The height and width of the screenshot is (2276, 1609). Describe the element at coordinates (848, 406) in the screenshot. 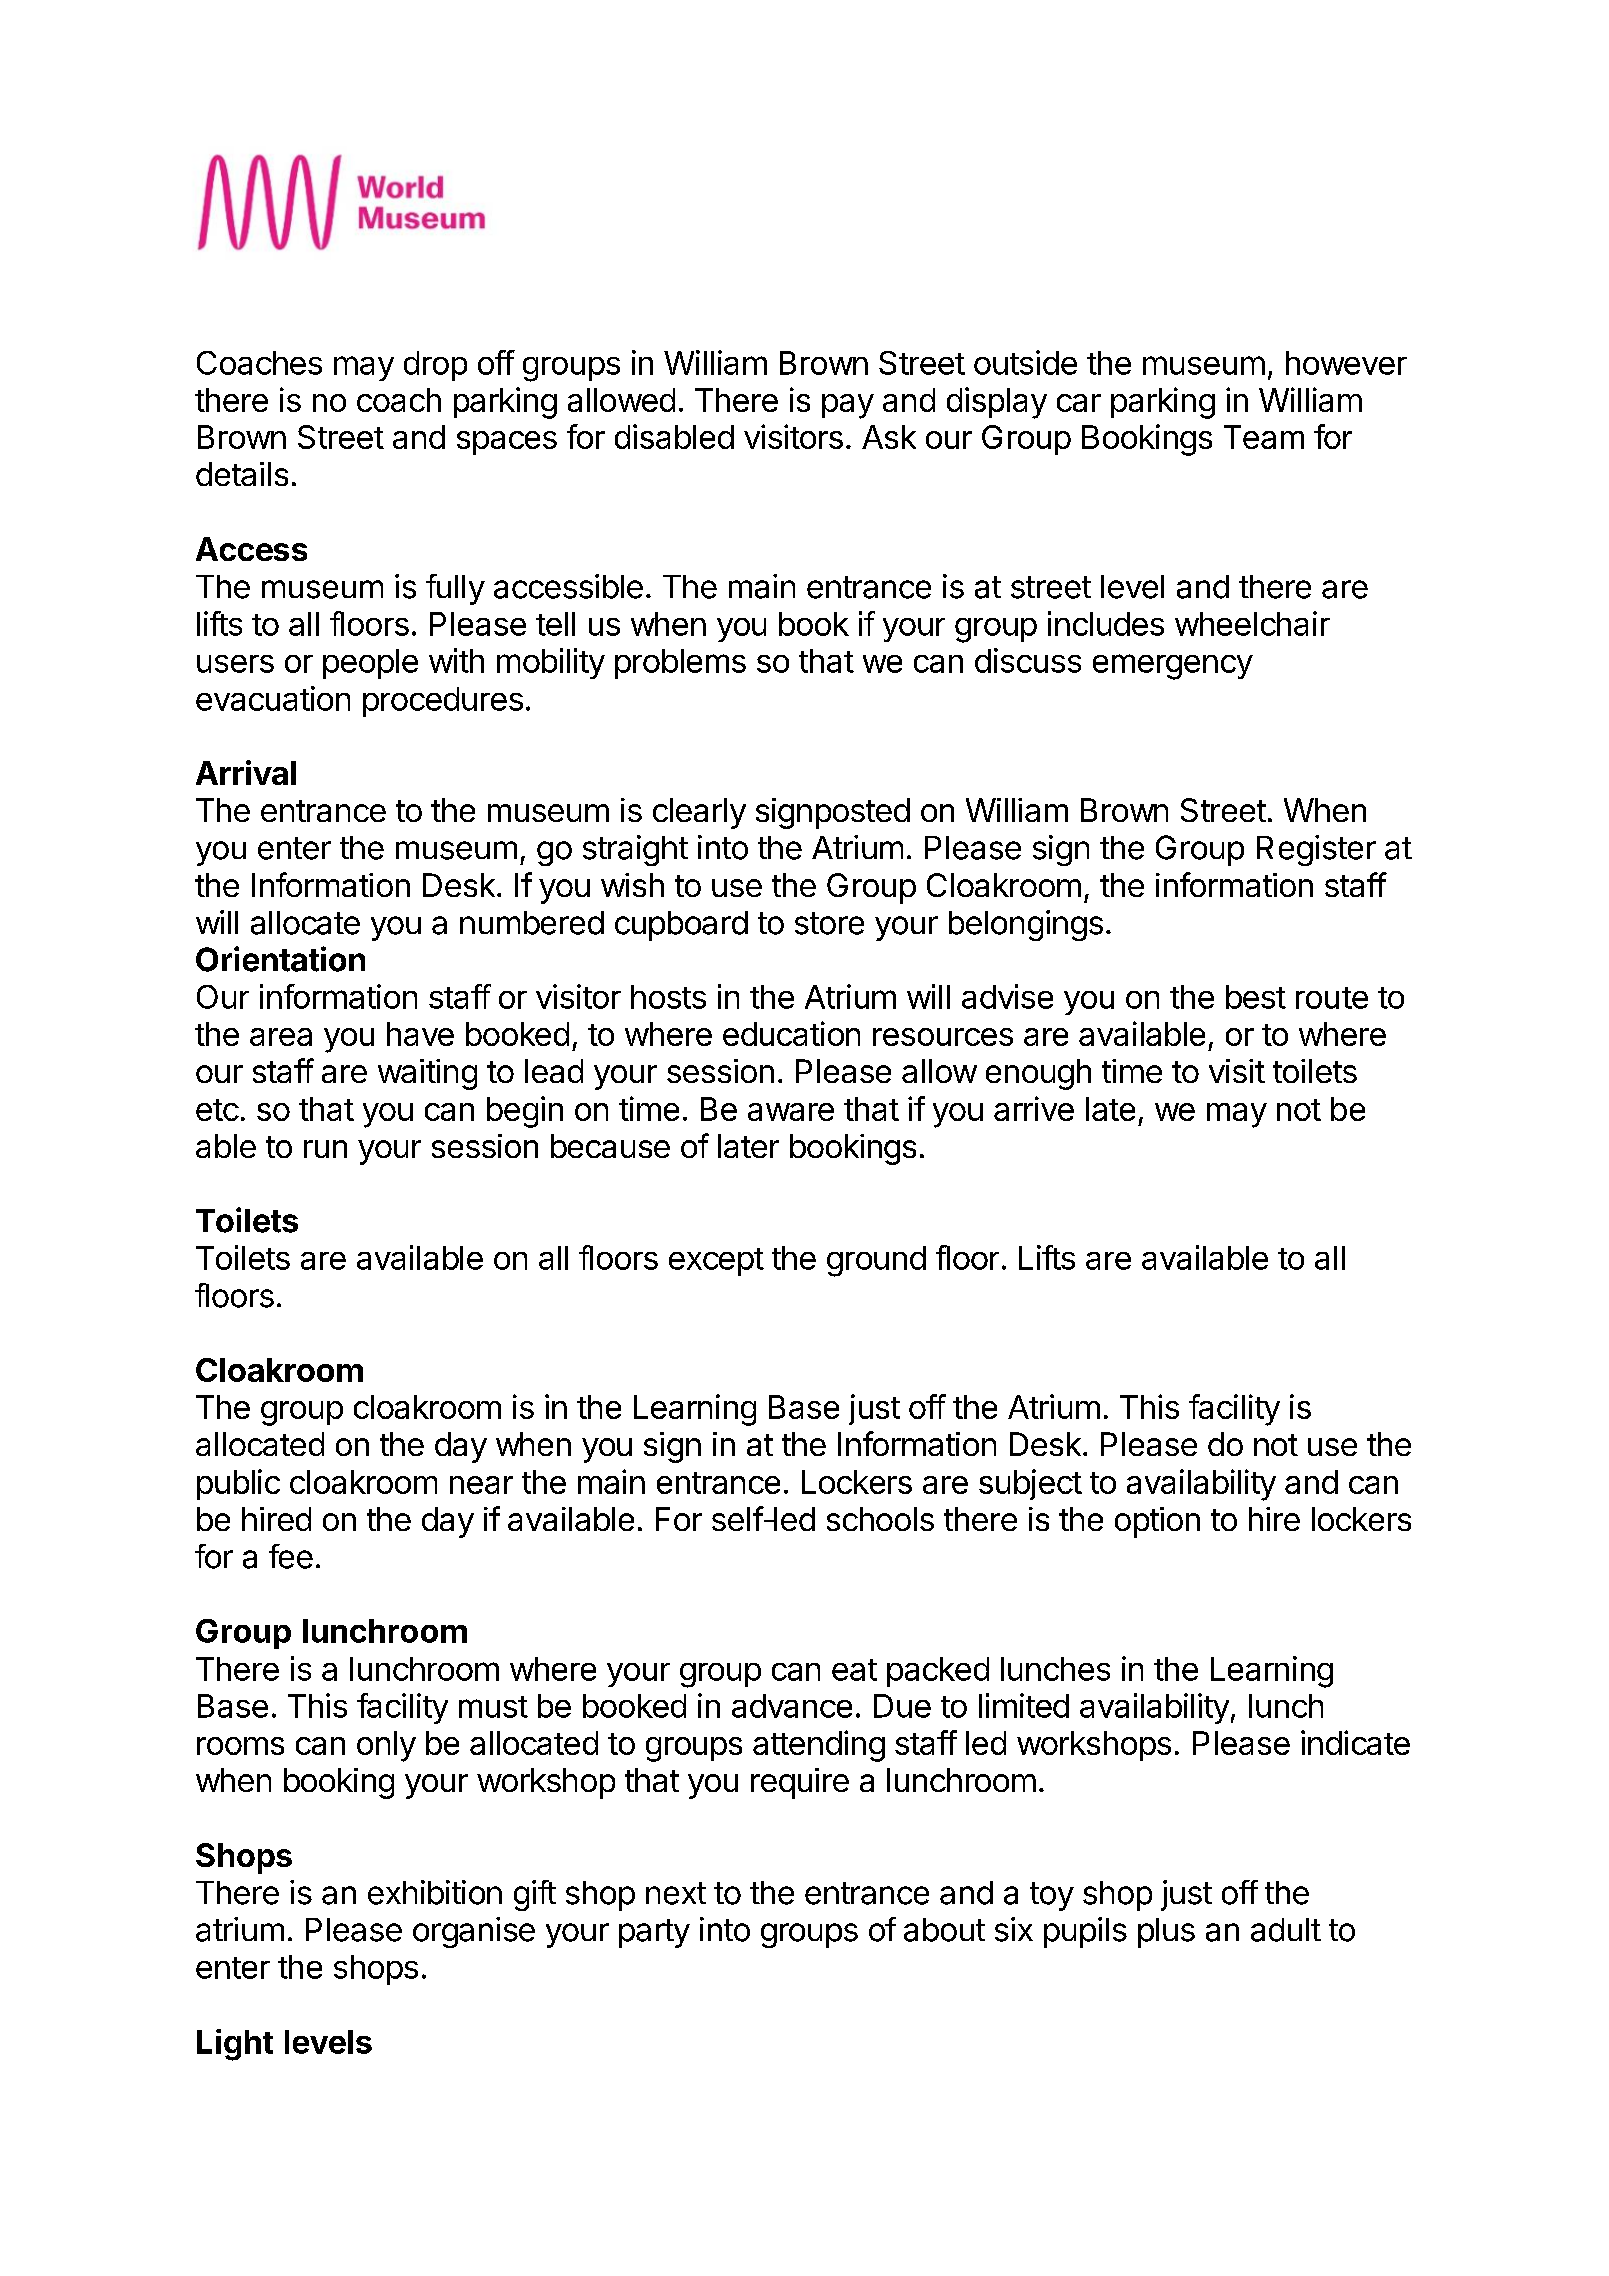

I see `pay` at that location.
